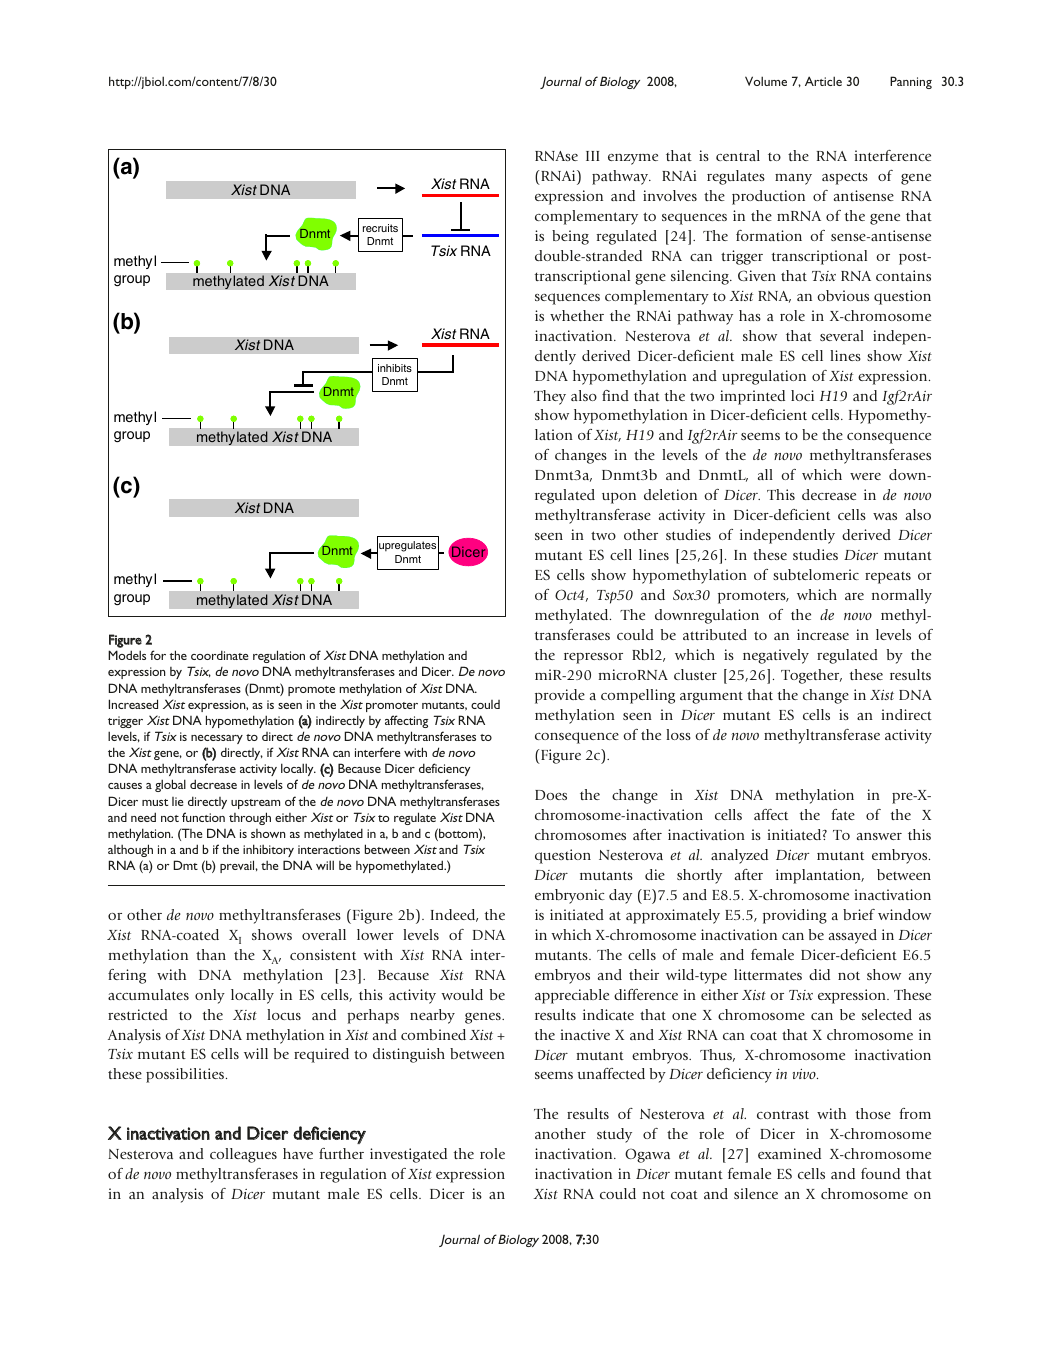 The height and width of the page is (1346, 1040). What do you see at coordinates (593, 658) in the page?
I see `repressor` at bounding box center [593, 658].
